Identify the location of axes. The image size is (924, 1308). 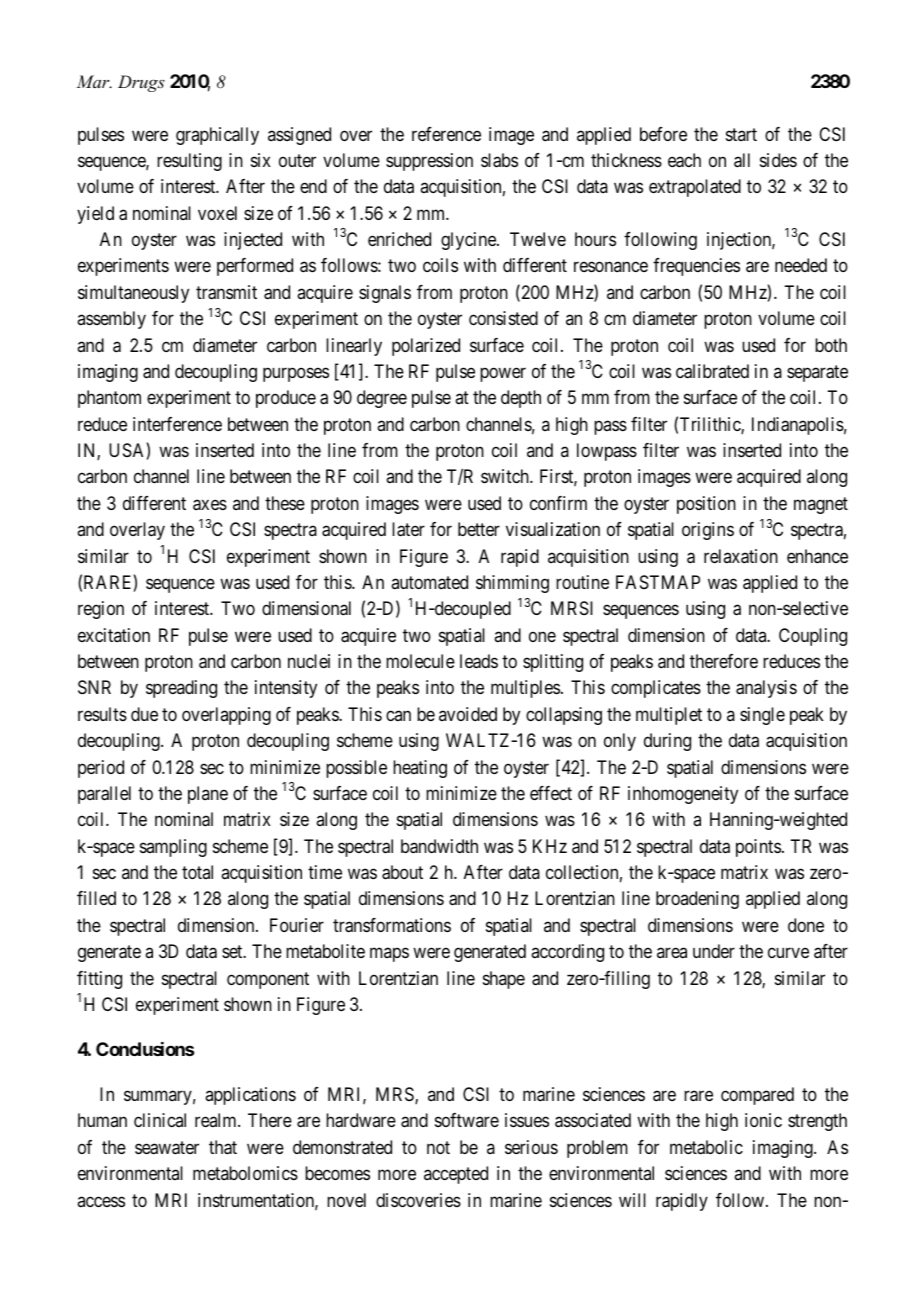
(210, 505).
